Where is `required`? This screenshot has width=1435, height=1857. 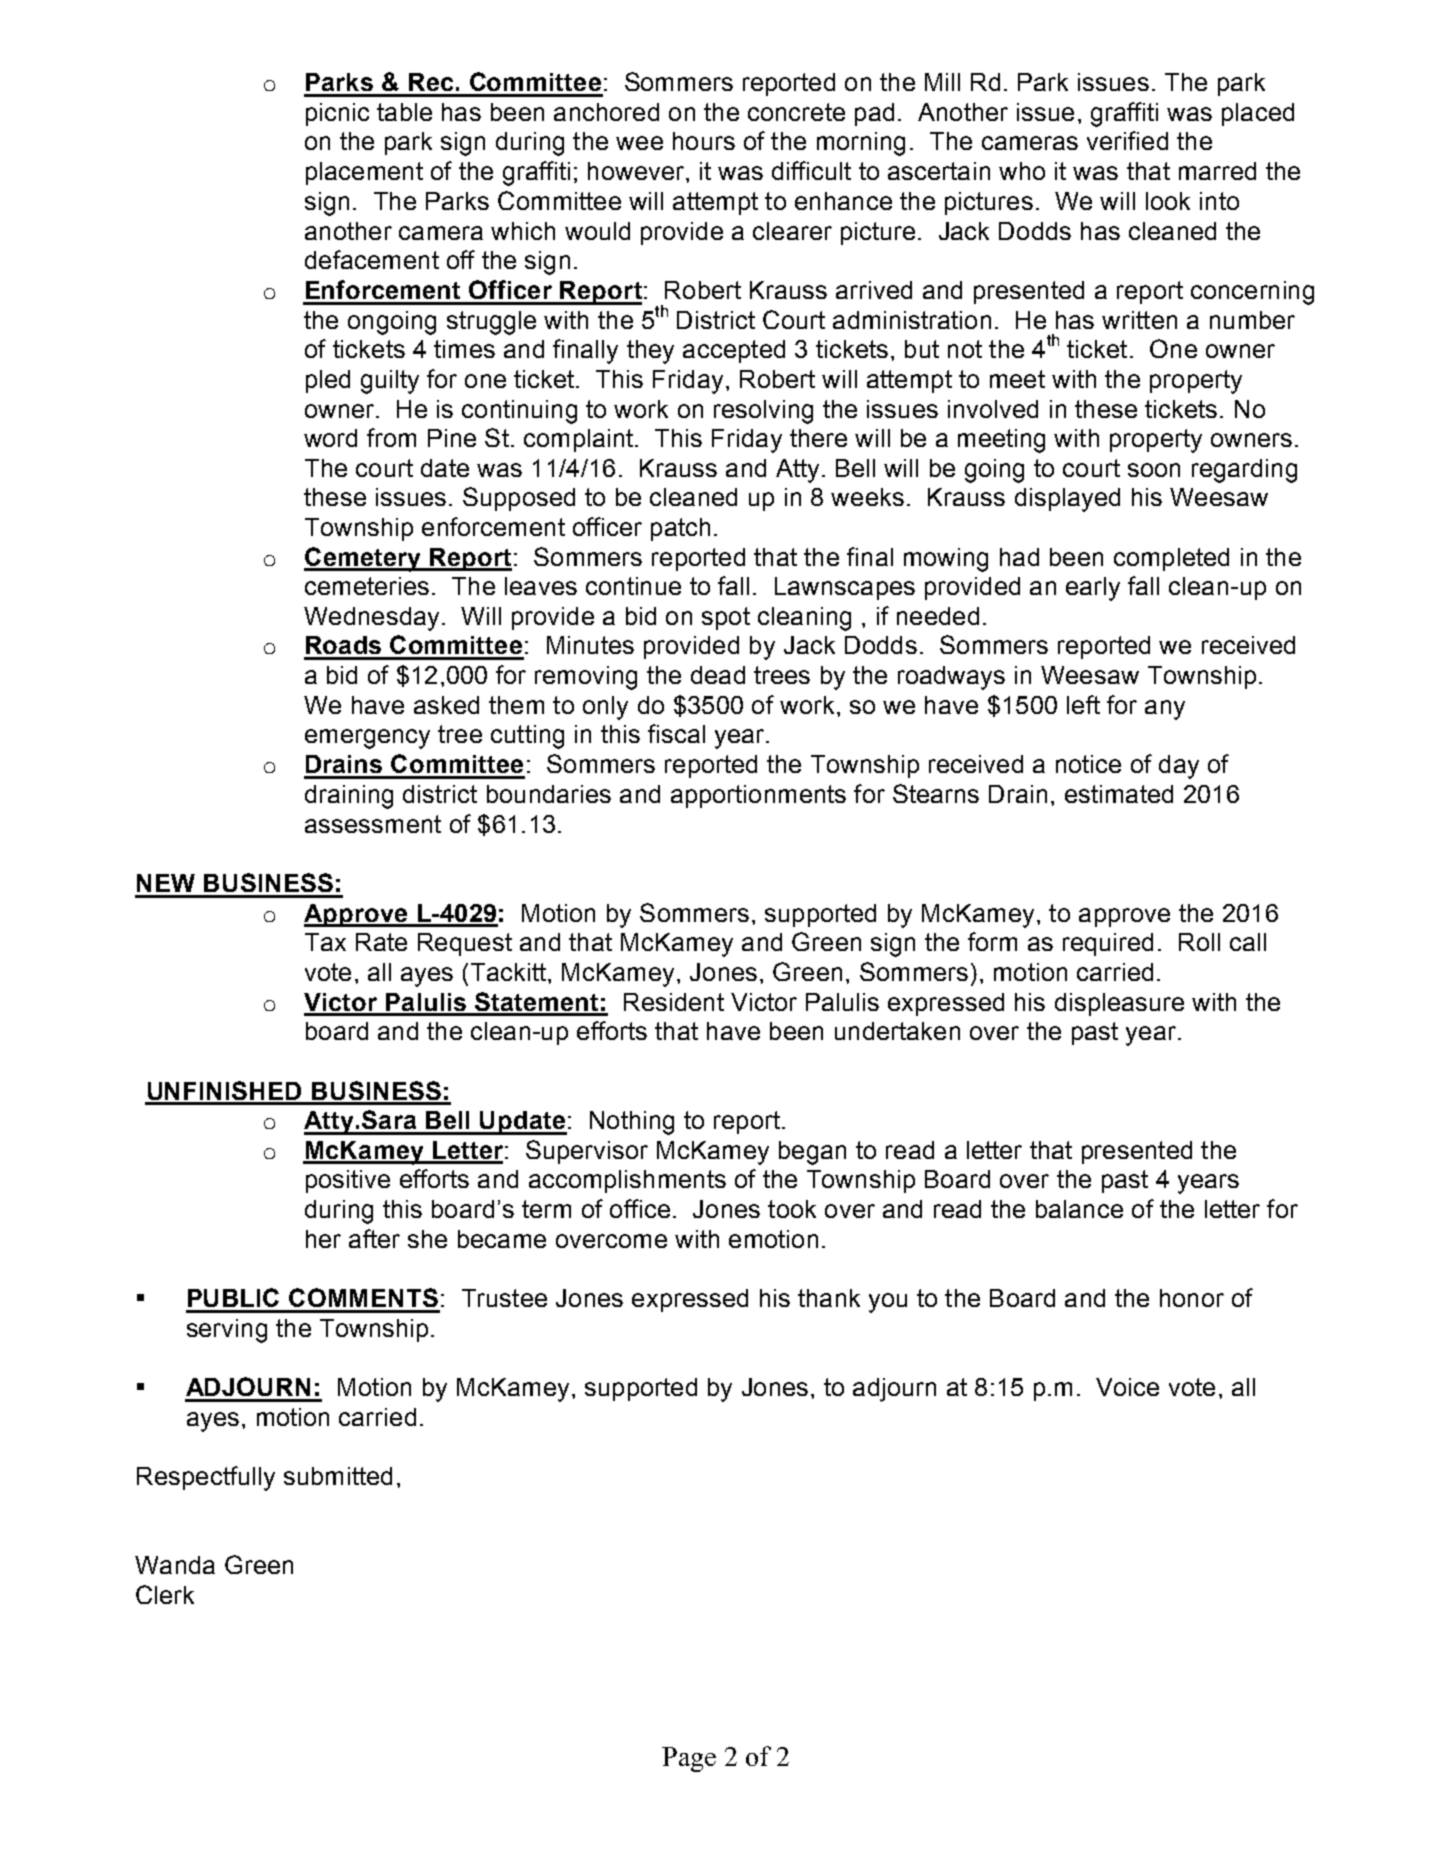
required is located at coordinates (1108, 944).
